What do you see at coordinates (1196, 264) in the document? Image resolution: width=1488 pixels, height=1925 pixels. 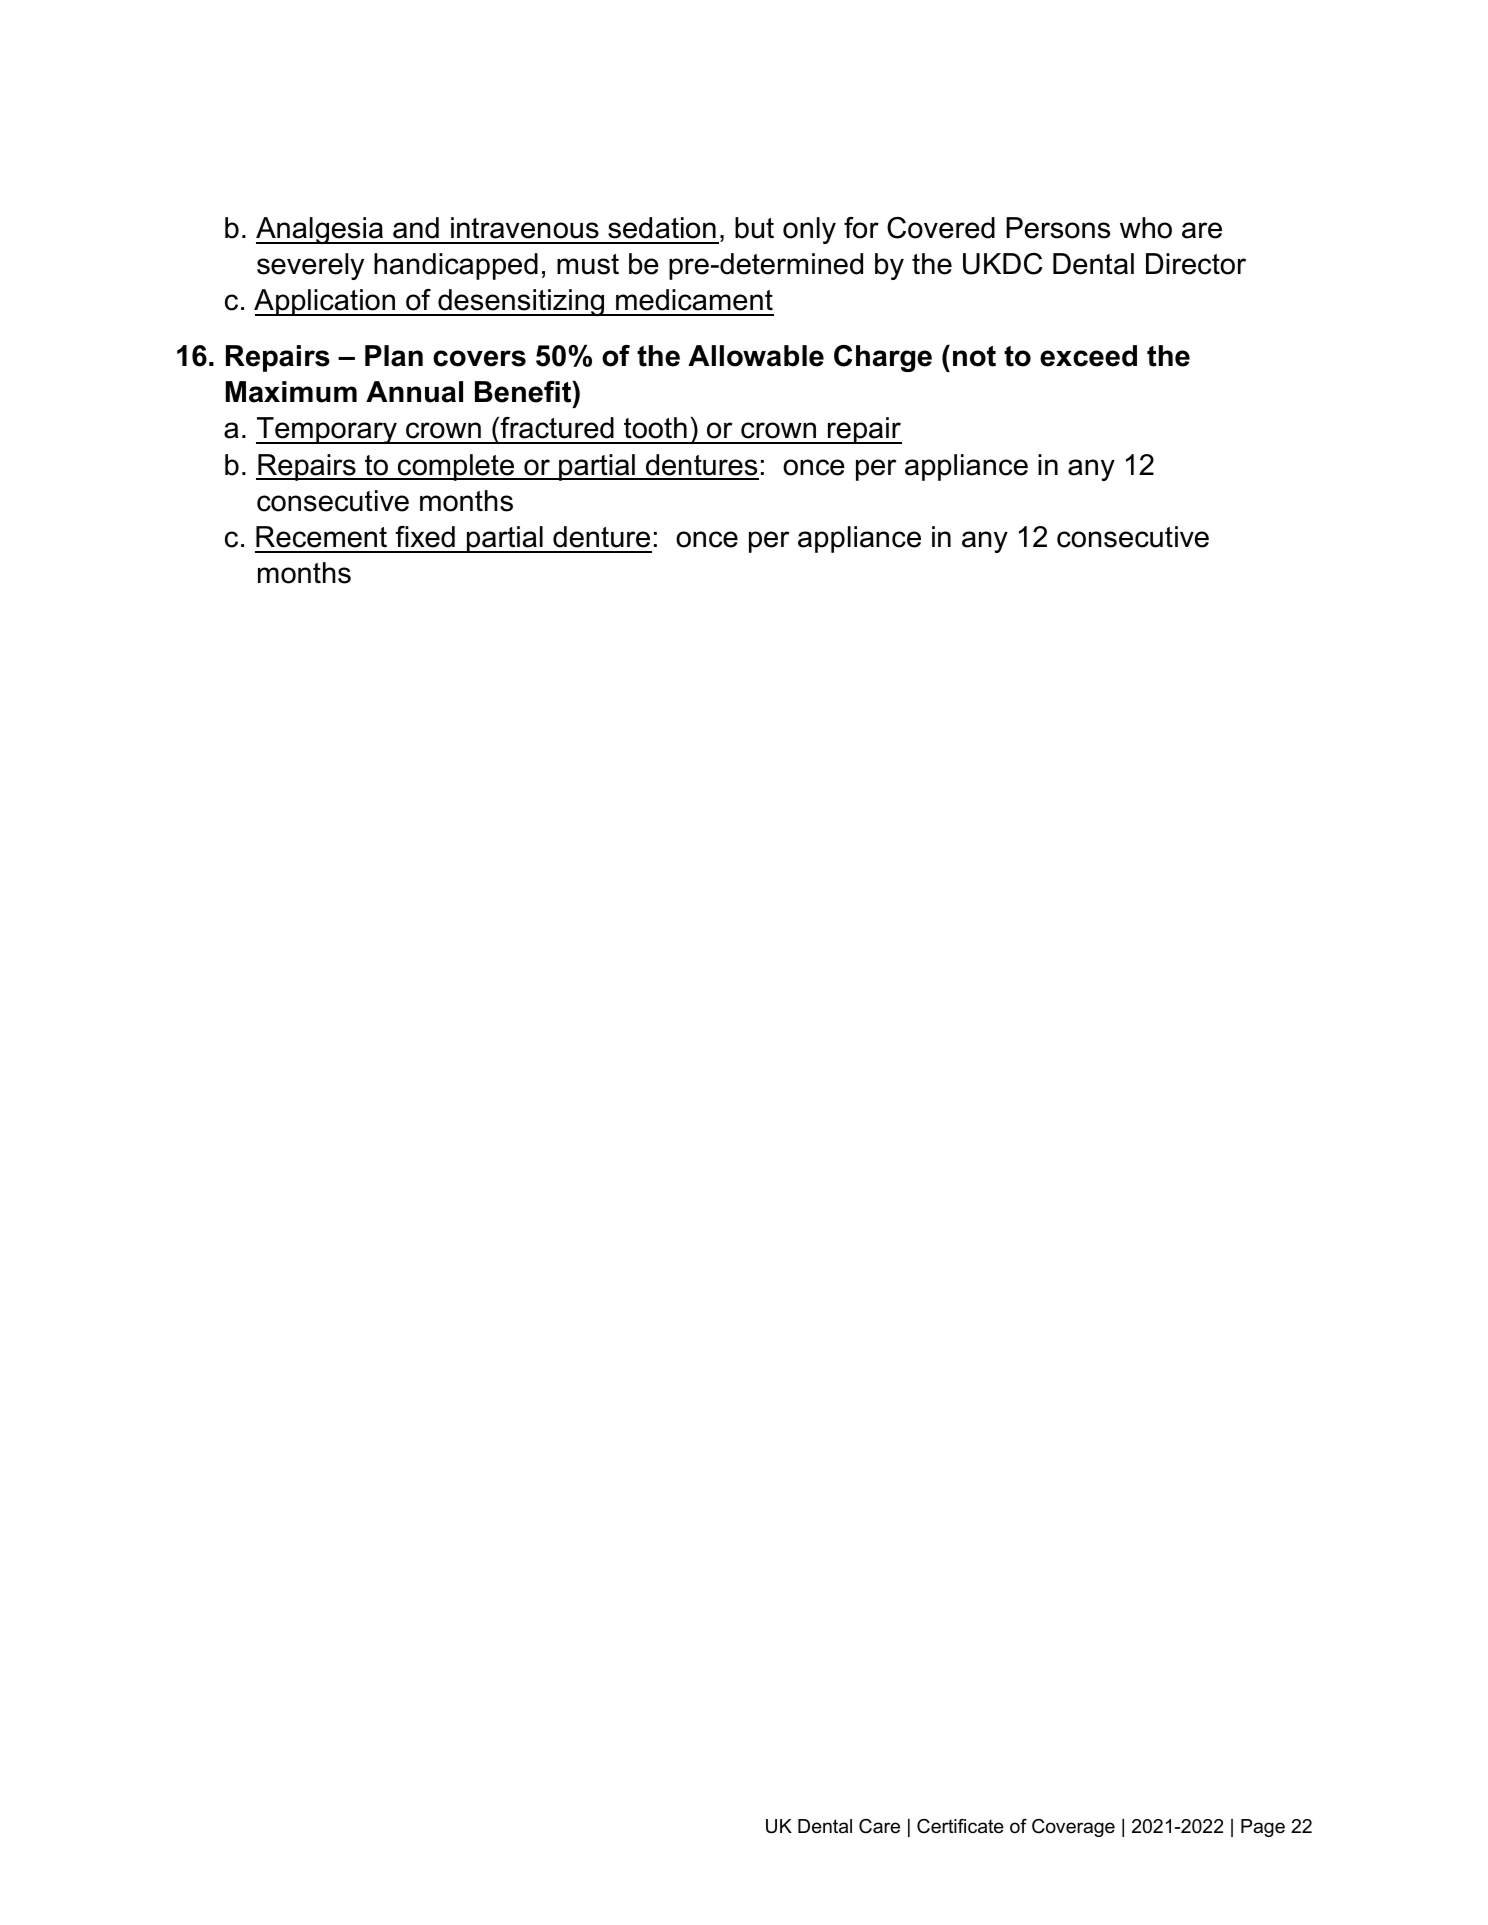 I see `Director` at bounding box center [1196, 264].
